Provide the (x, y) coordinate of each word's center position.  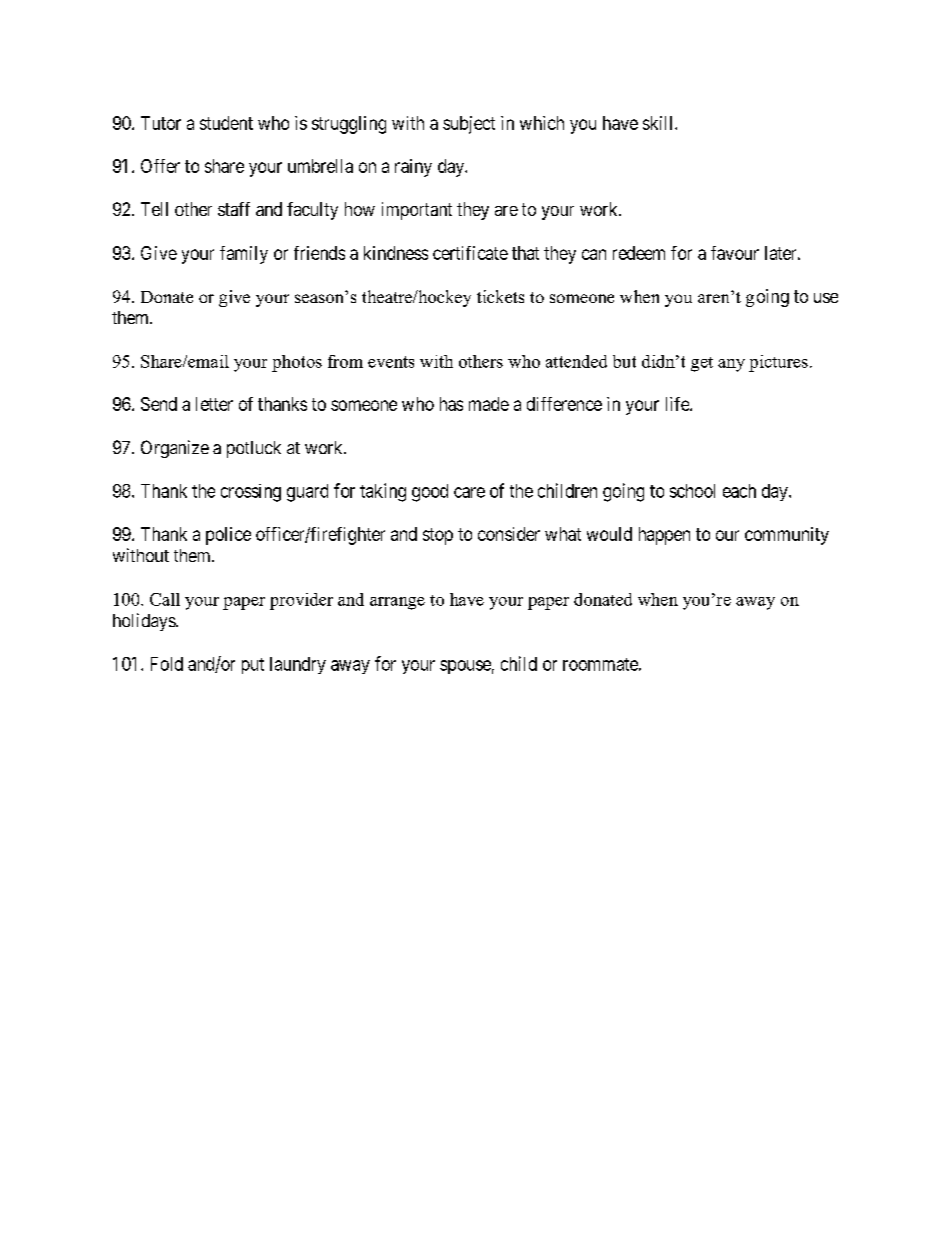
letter (214, 404)
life (678, 404)
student (226, 123)
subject (469, 125)
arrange (397, 603)
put (253, 666)
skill (659, 123)
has (451, 404)
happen (664, 536)
